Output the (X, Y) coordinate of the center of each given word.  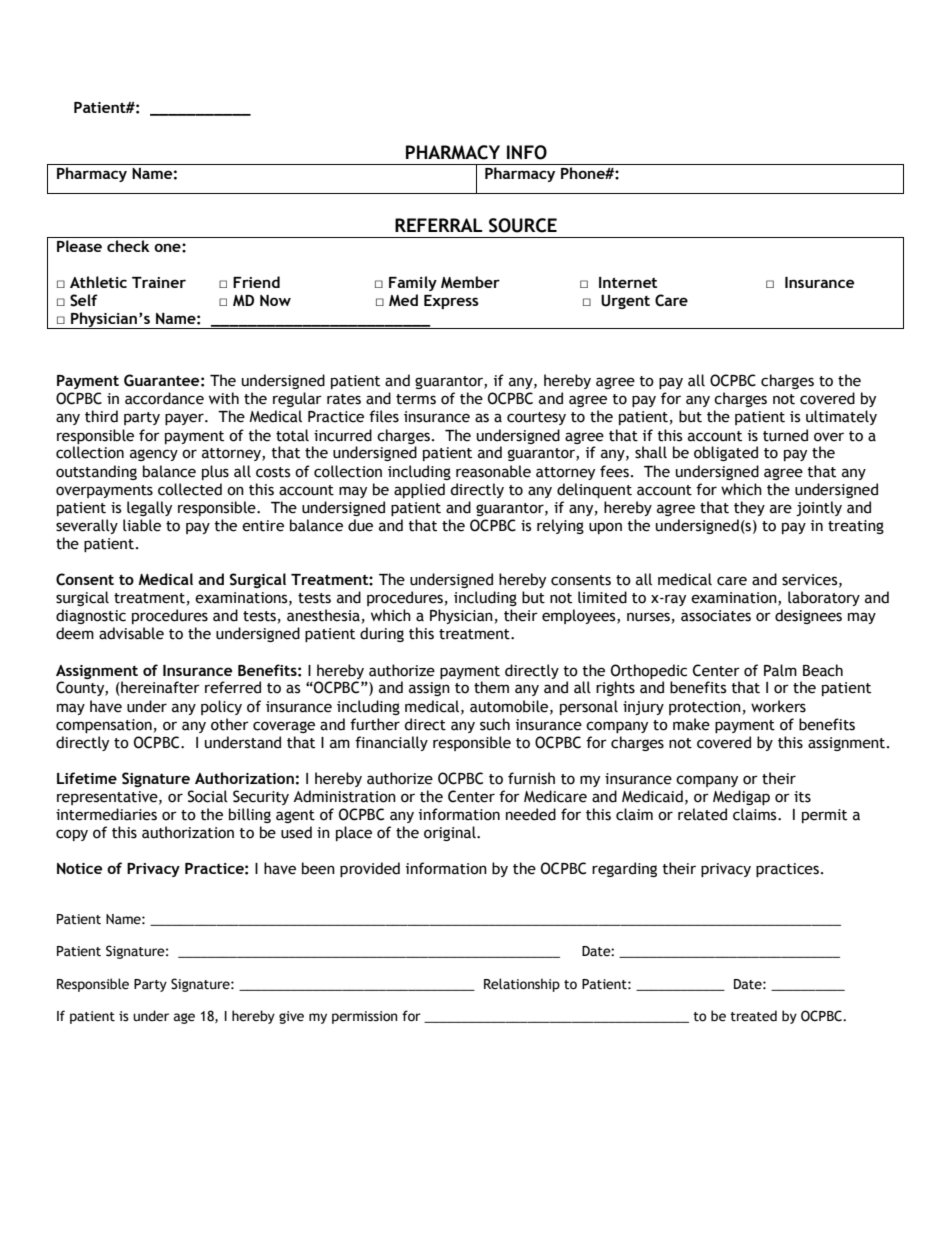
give (291, 1017)
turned (785, 435)
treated (753, 1016)
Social (208, 796)
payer (185, 419)
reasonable (493, 471)
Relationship (522, 985)
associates (716, 616)
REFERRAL (439, 225)
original (451, 833)
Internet (628, 282)
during (382, 634)
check (128, 246)
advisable (131, 633)
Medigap (741, 797)
